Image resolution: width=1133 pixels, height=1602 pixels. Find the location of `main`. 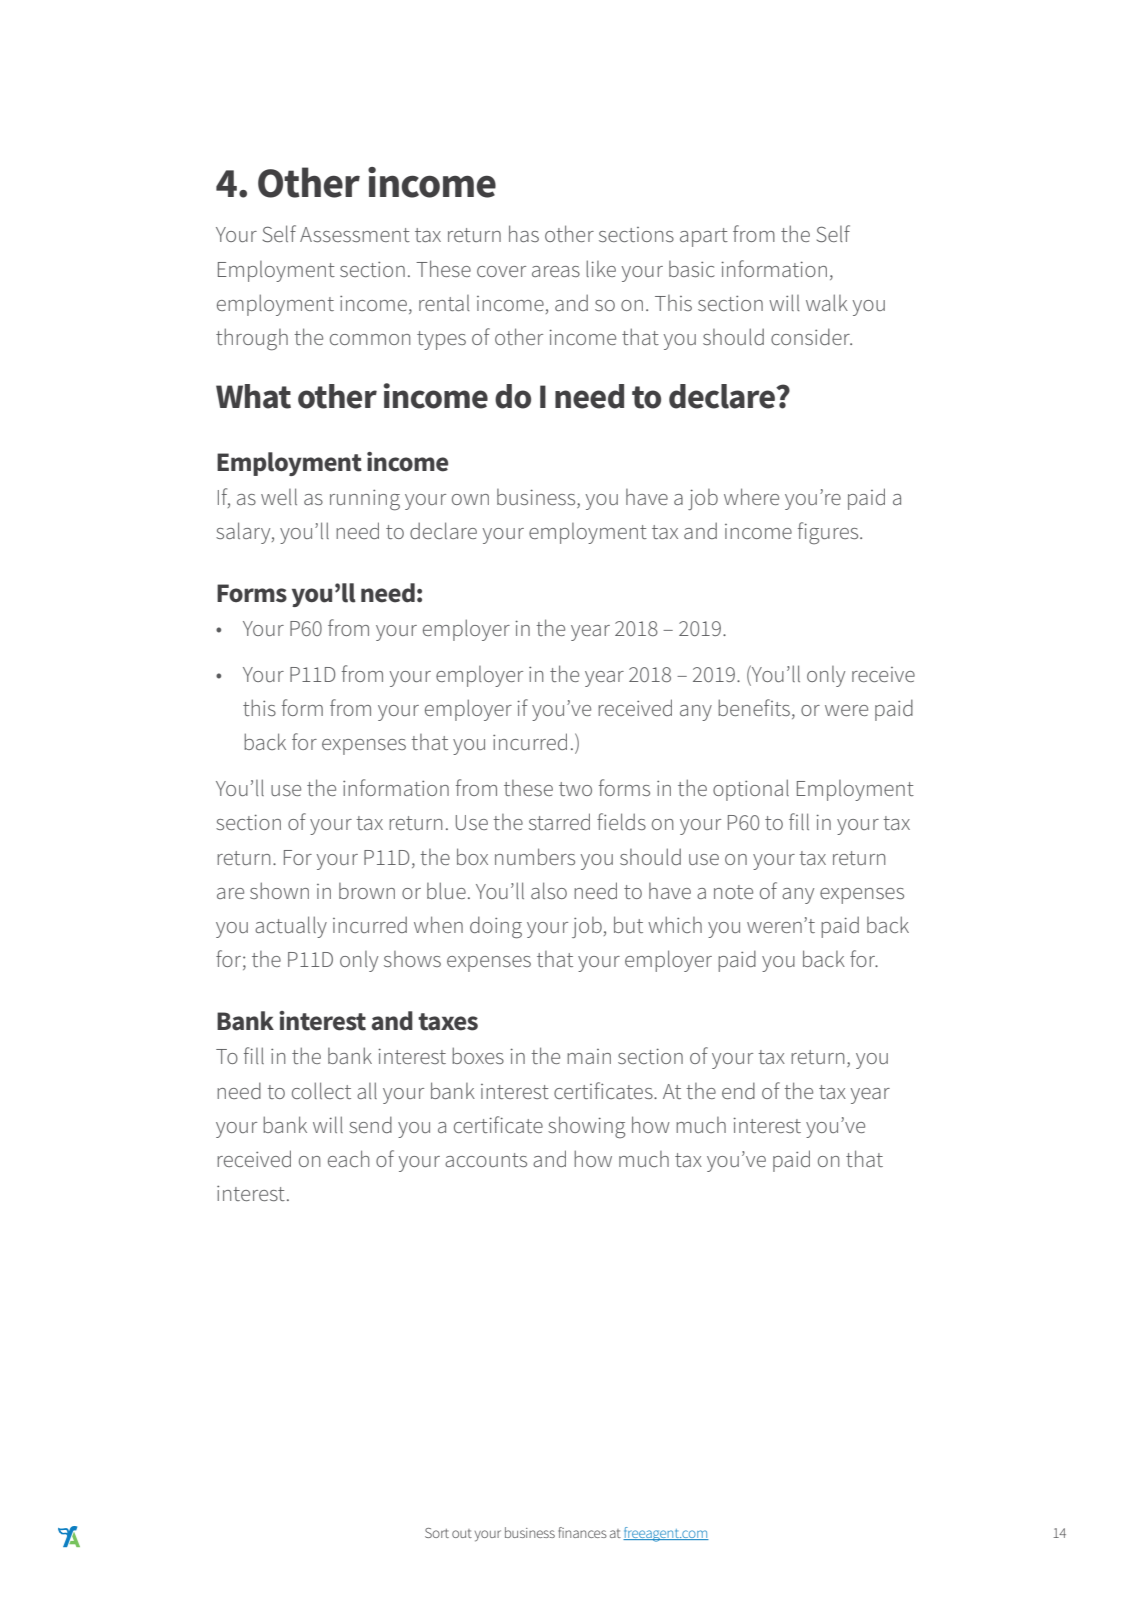

main is located at coordinates (589, 1056).
